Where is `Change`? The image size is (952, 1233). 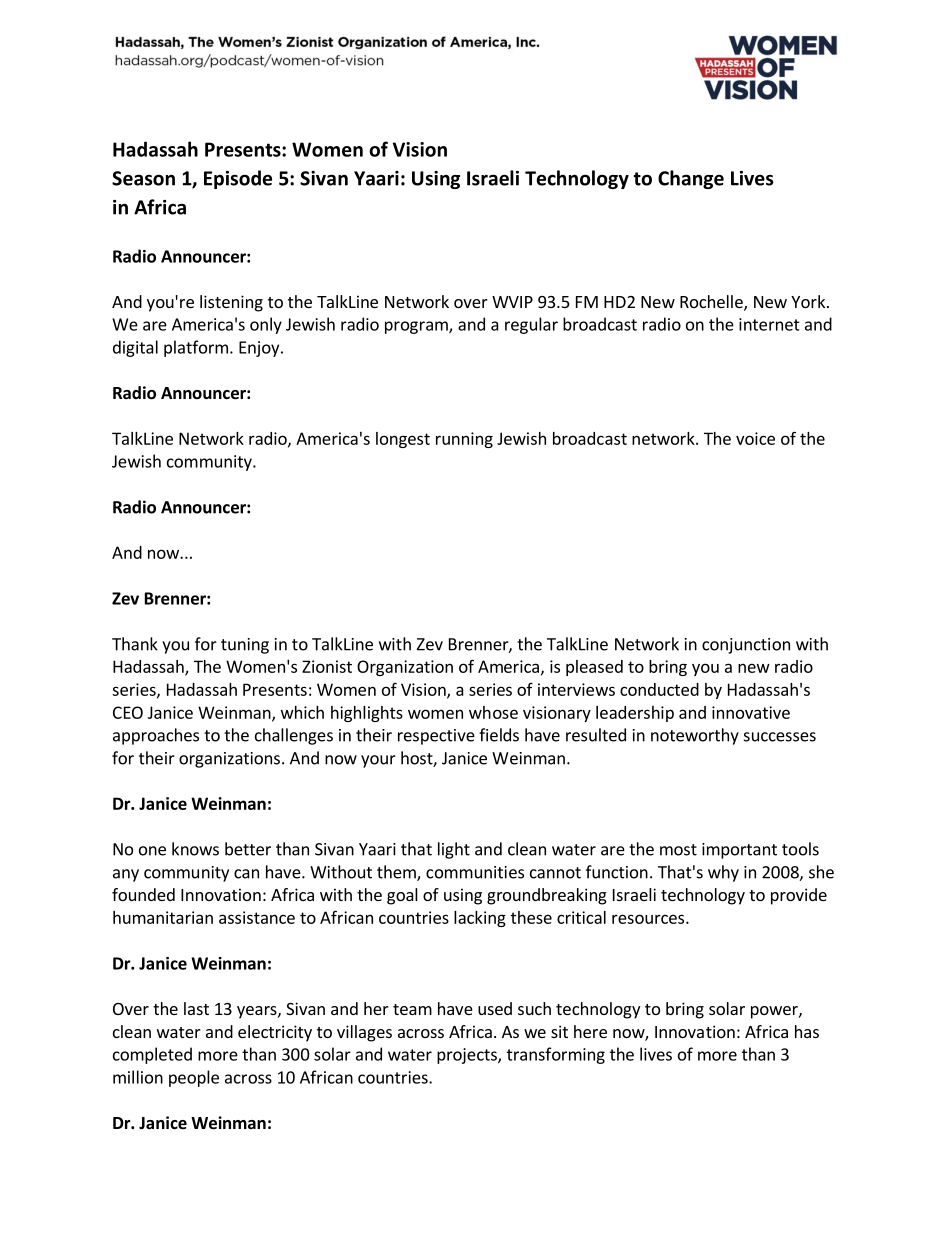 Change is located at coordinates (691, 179).
